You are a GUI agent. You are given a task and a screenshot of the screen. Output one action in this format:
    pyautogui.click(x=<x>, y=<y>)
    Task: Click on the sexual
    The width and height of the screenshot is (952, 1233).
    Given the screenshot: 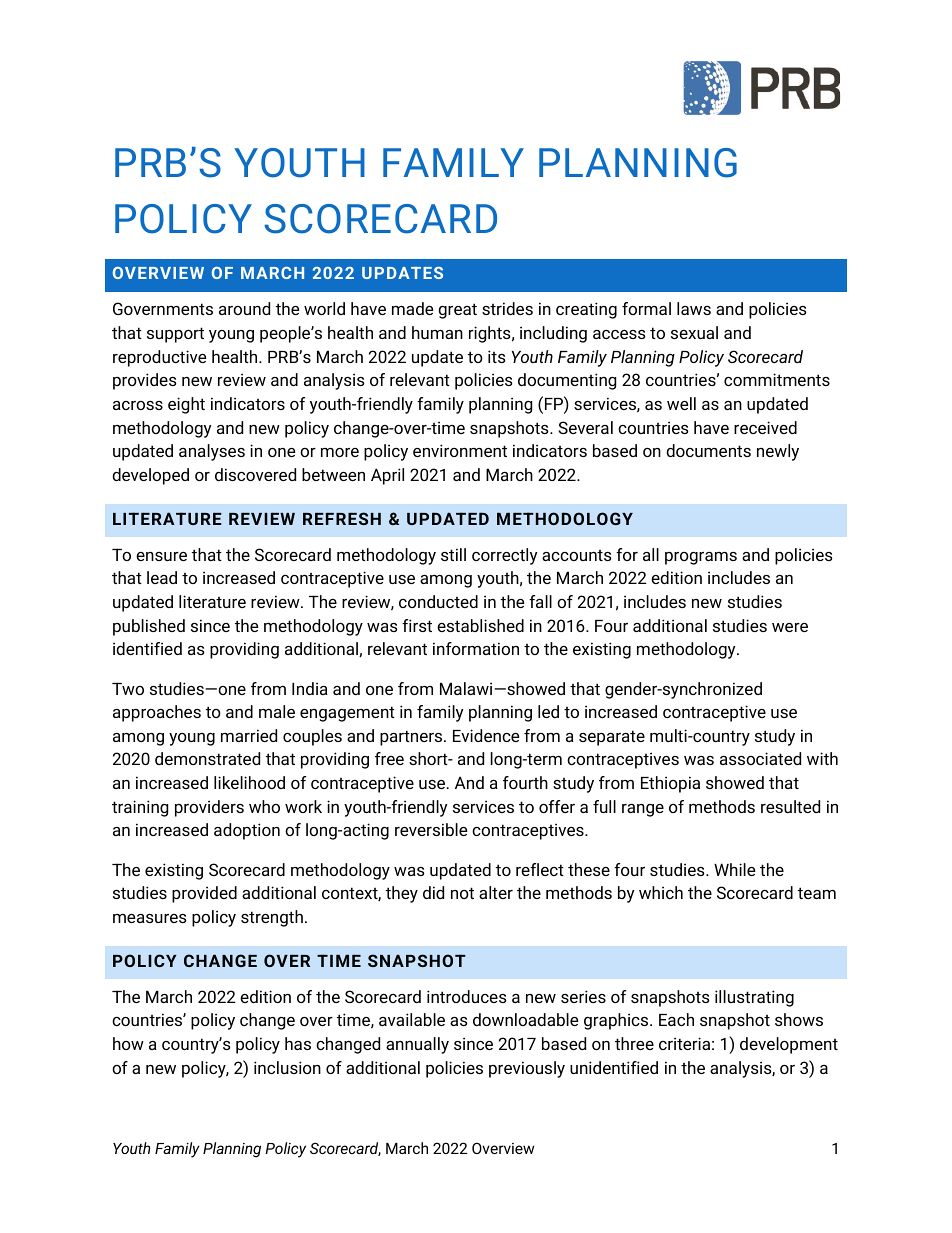 What is the action you would take?
    pyautogui.click(x=694, y=332)
